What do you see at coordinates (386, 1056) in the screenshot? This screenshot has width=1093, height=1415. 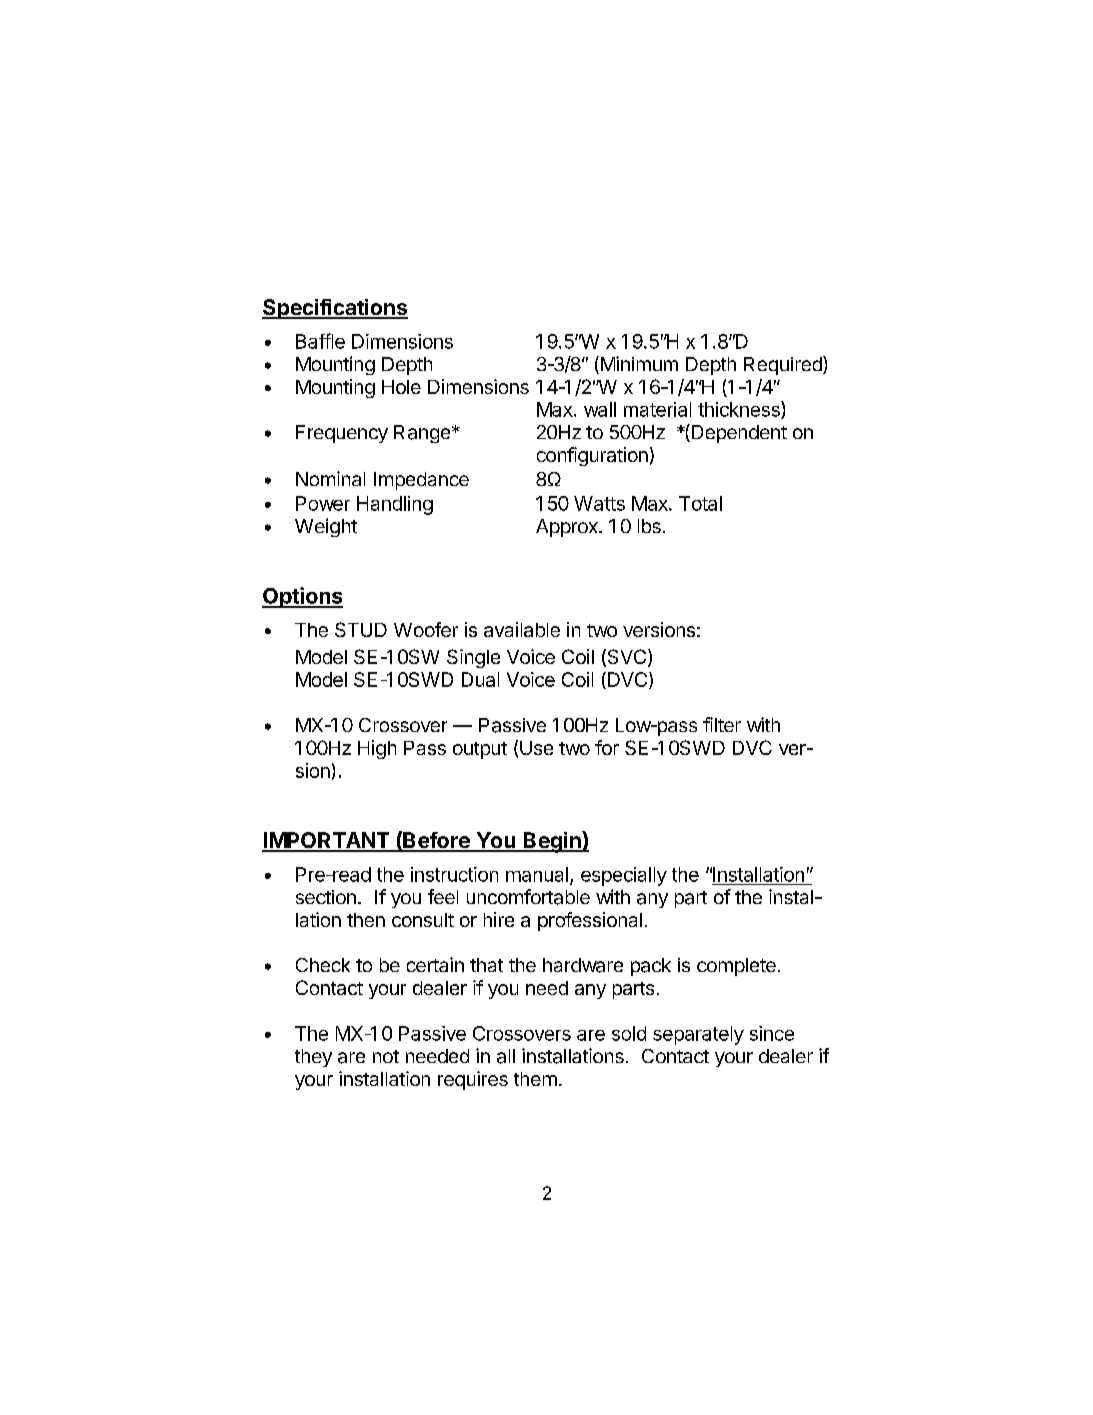 I see `not` at bounding box center [386, 1056].
